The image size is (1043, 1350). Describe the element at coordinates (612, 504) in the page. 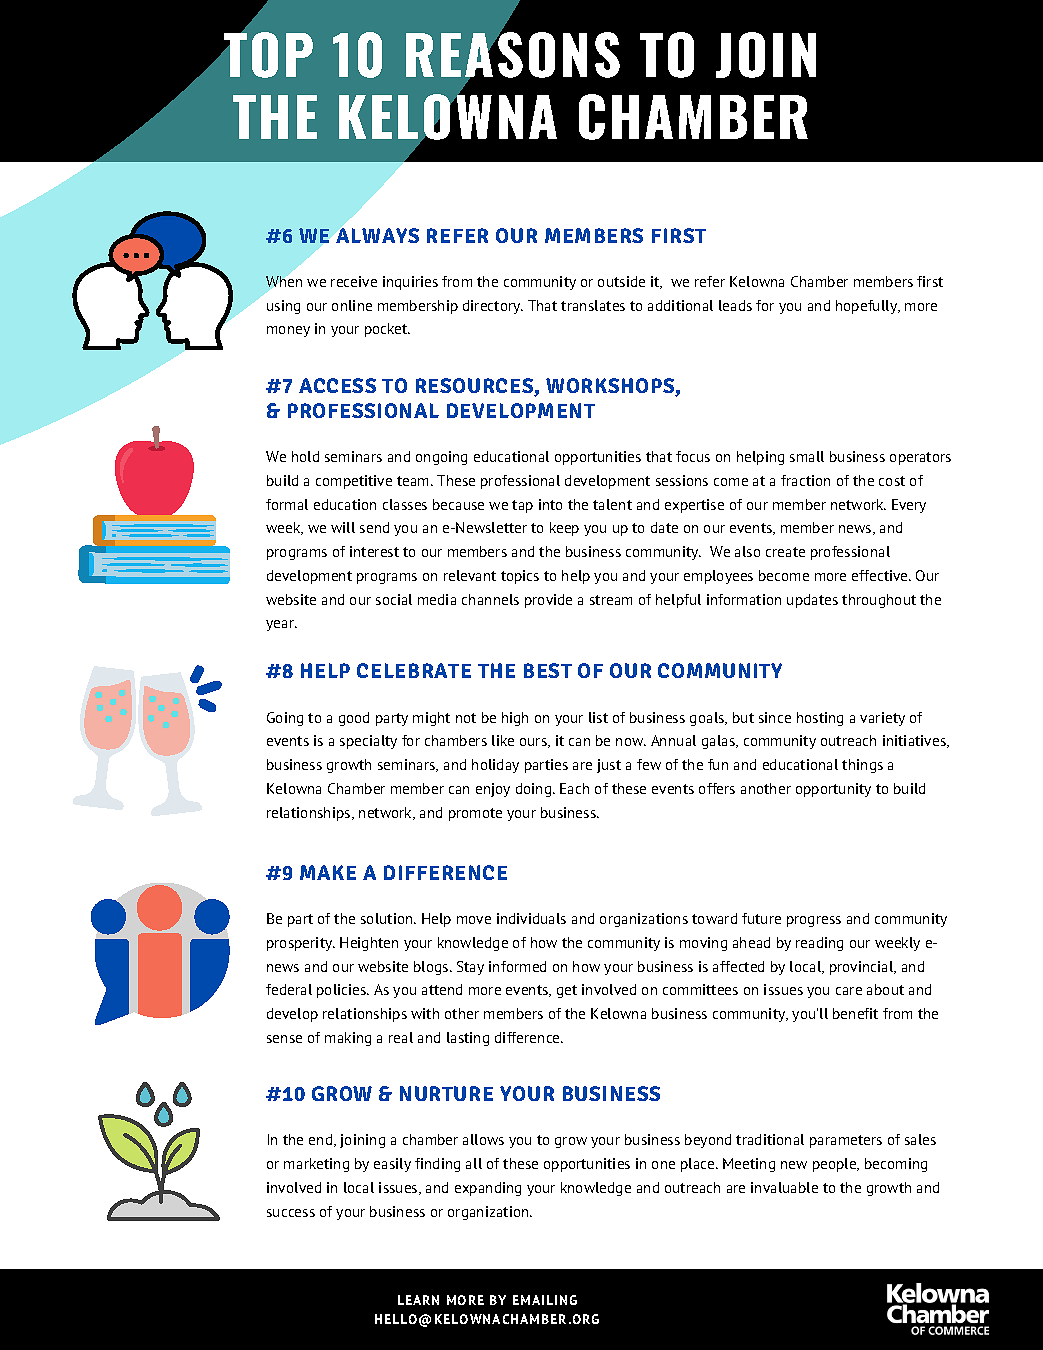

I see `talent` at that location.
